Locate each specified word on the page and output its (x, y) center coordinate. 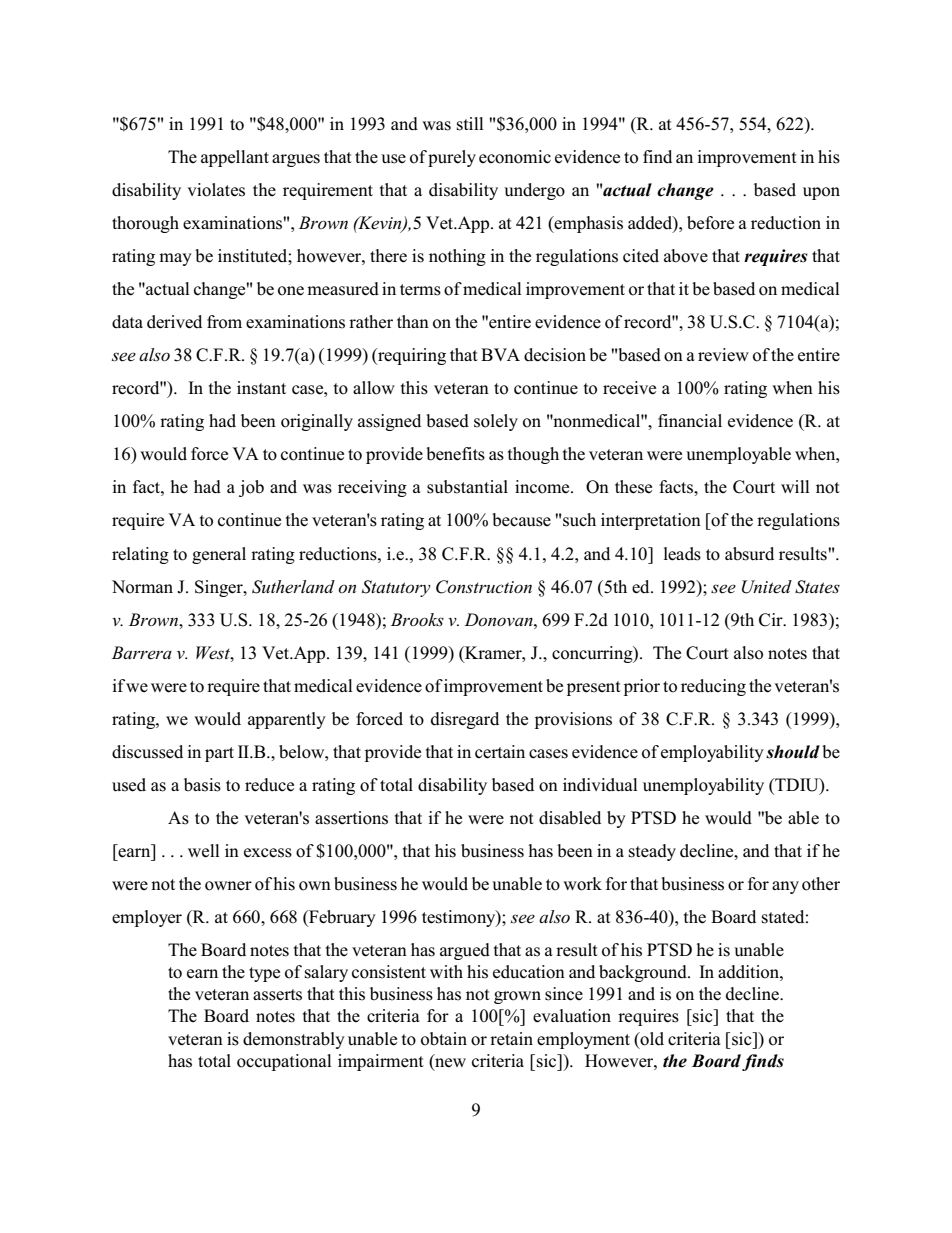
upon (821, 193)
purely (452, 158)
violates (216, 190)
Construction (484, 587)
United (767, 587)
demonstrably (294, 1040)
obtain (444, 1039)
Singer (220, 588)
